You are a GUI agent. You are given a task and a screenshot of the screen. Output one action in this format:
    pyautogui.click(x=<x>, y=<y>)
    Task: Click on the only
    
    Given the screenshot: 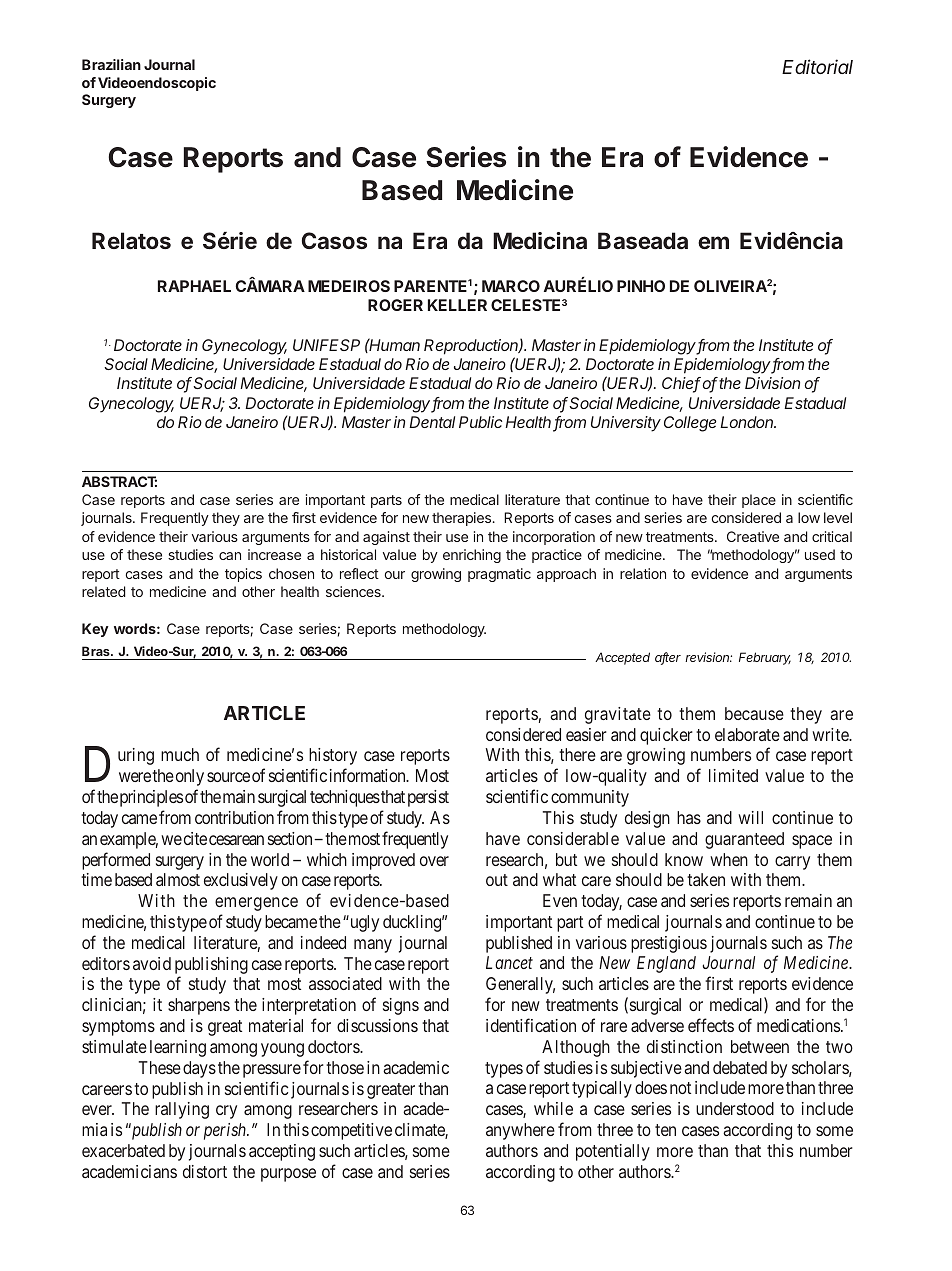 What is the action you would take?
    pyautogui.click(x=190, y=777)
